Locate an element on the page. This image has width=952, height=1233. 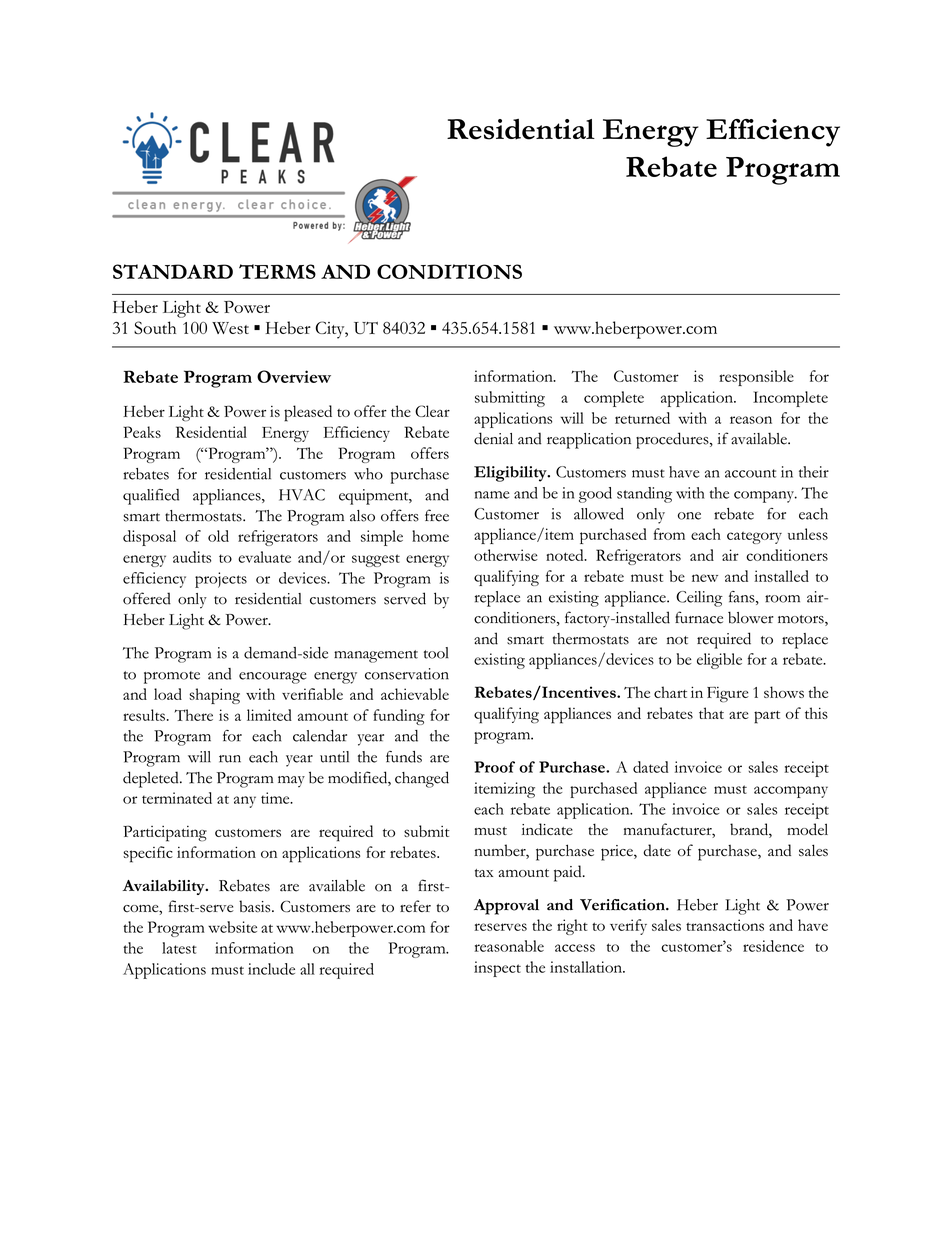
category is located at coordinates (754, 538).
